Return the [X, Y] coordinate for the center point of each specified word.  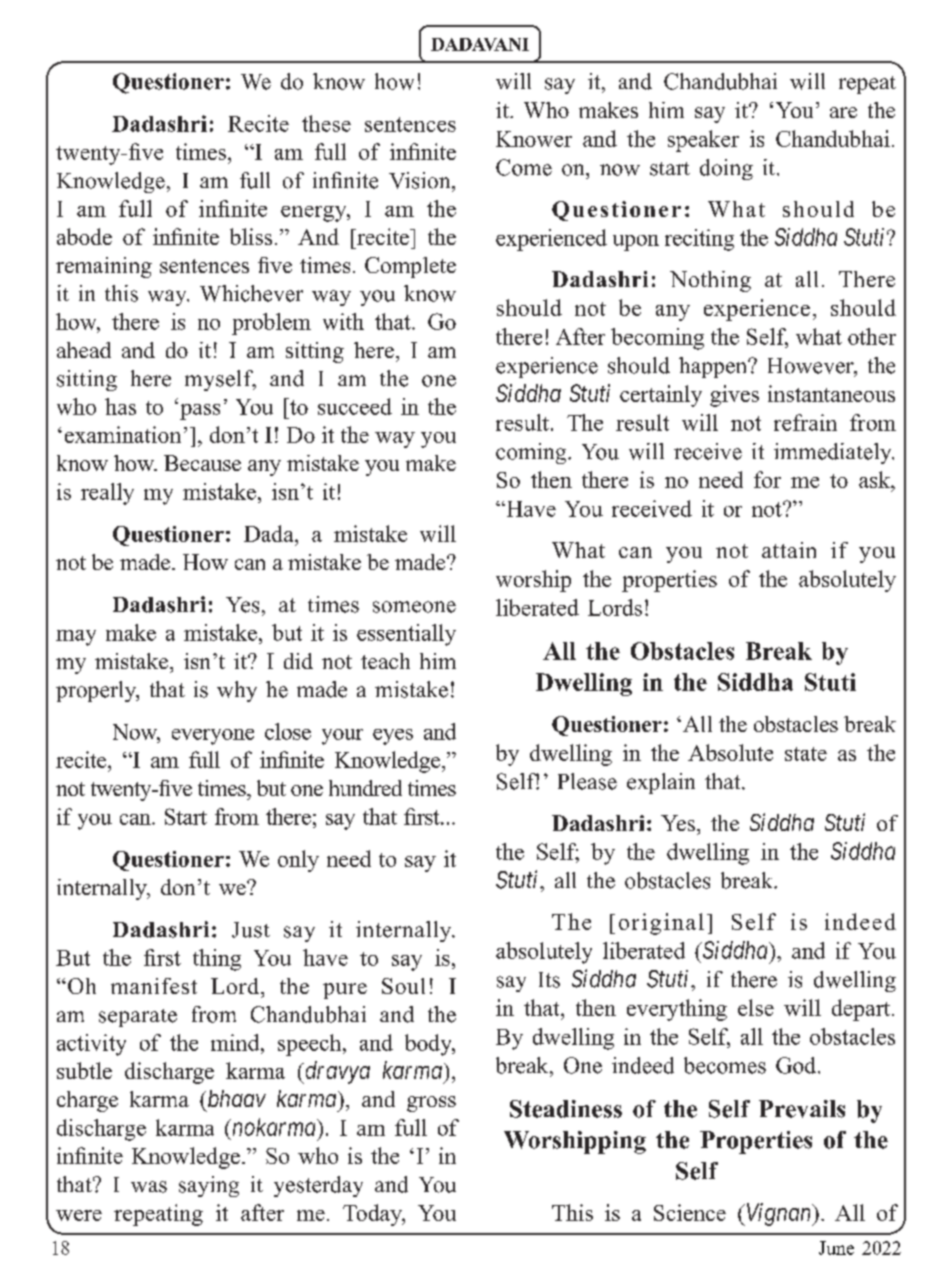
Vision [421, 180]
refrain [805, 422]
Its [549, 980]
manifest [154, 986]
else [756, 1007]
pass [200, 412]
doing [726, 169]
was [149, 1187]
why [237, 691]
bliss [251, 236]
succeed [355, 406]
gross [431, 1104]
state [806, 754]
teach [385, 661]
